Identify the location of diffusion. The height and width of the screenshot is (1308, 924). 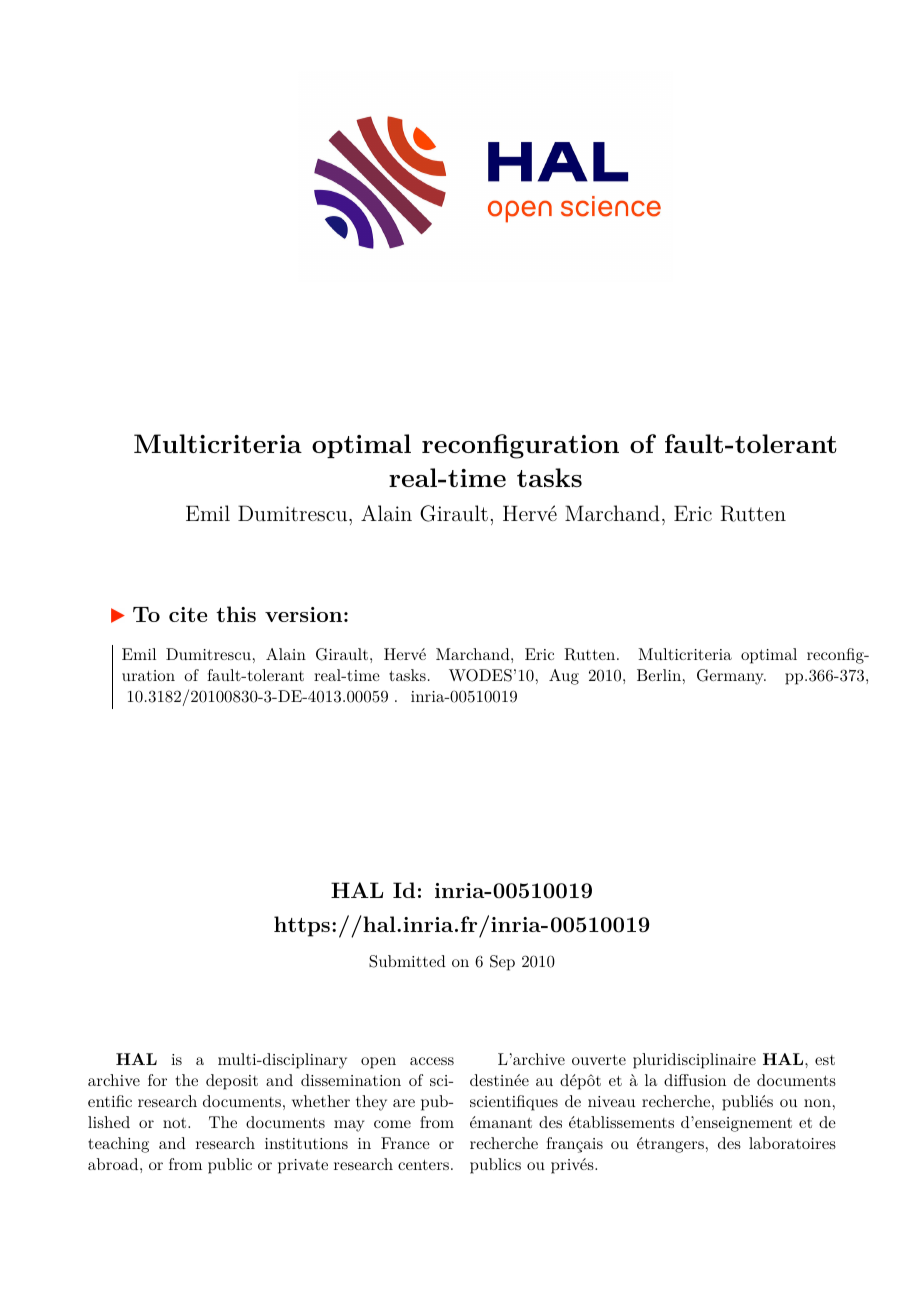
(695, 1080).
